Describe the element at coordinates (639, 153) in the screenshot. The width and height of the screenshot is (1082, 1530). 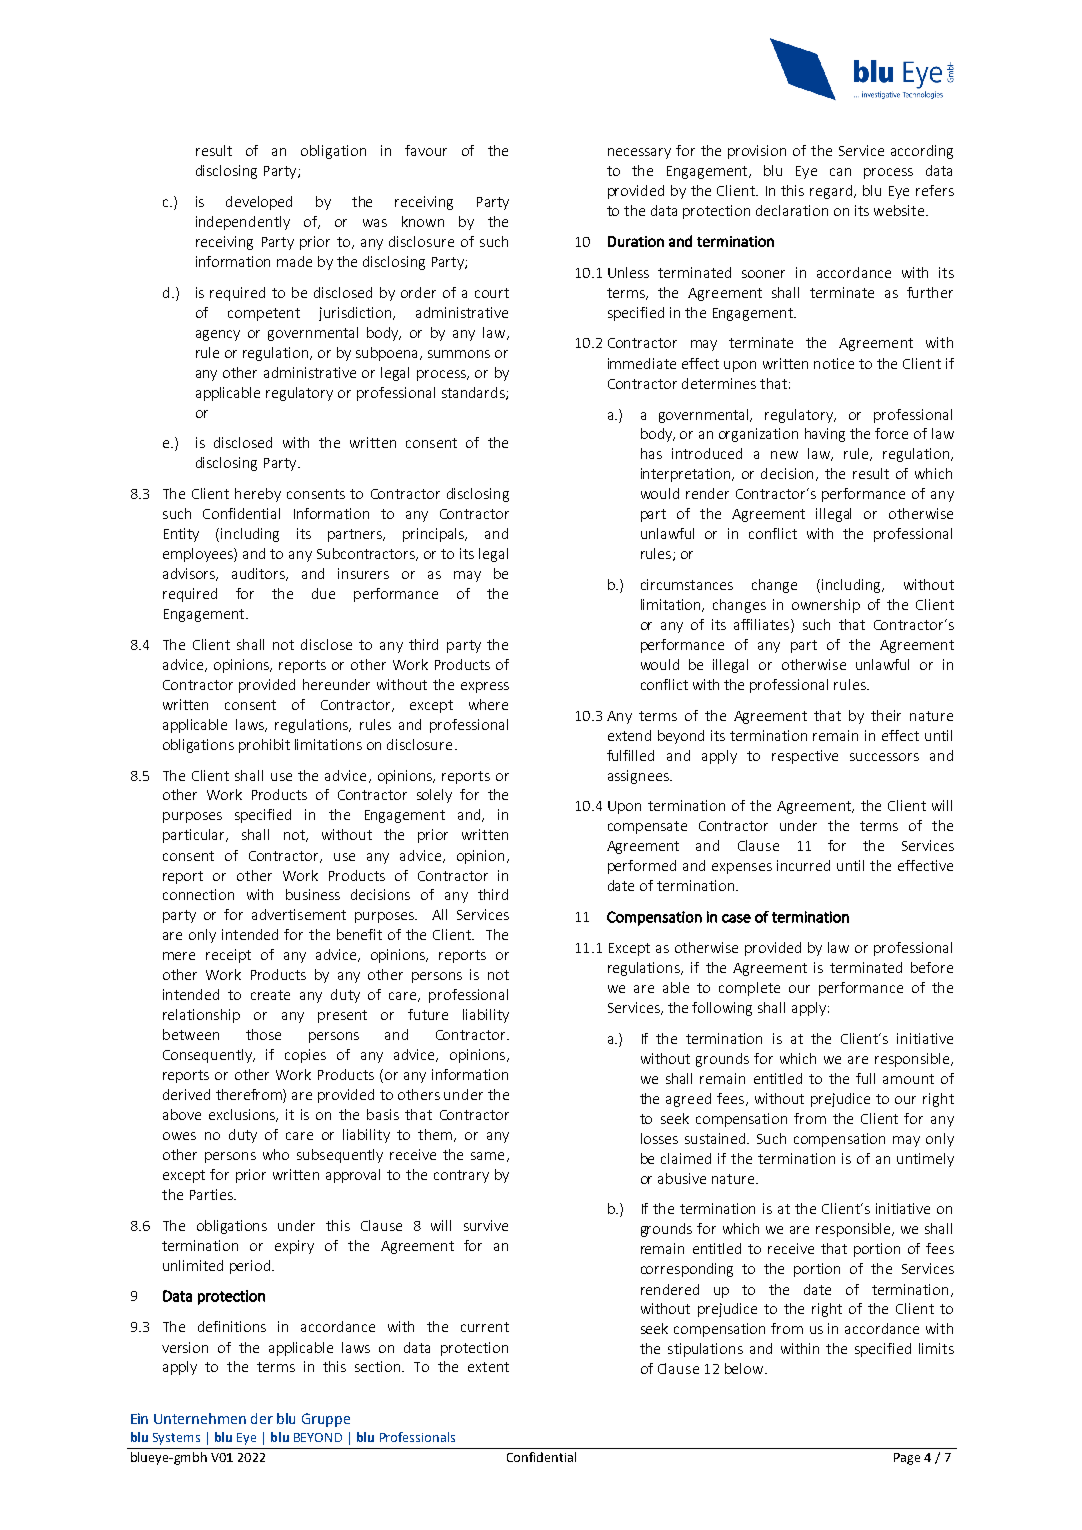
I see `necessary` at that location.
